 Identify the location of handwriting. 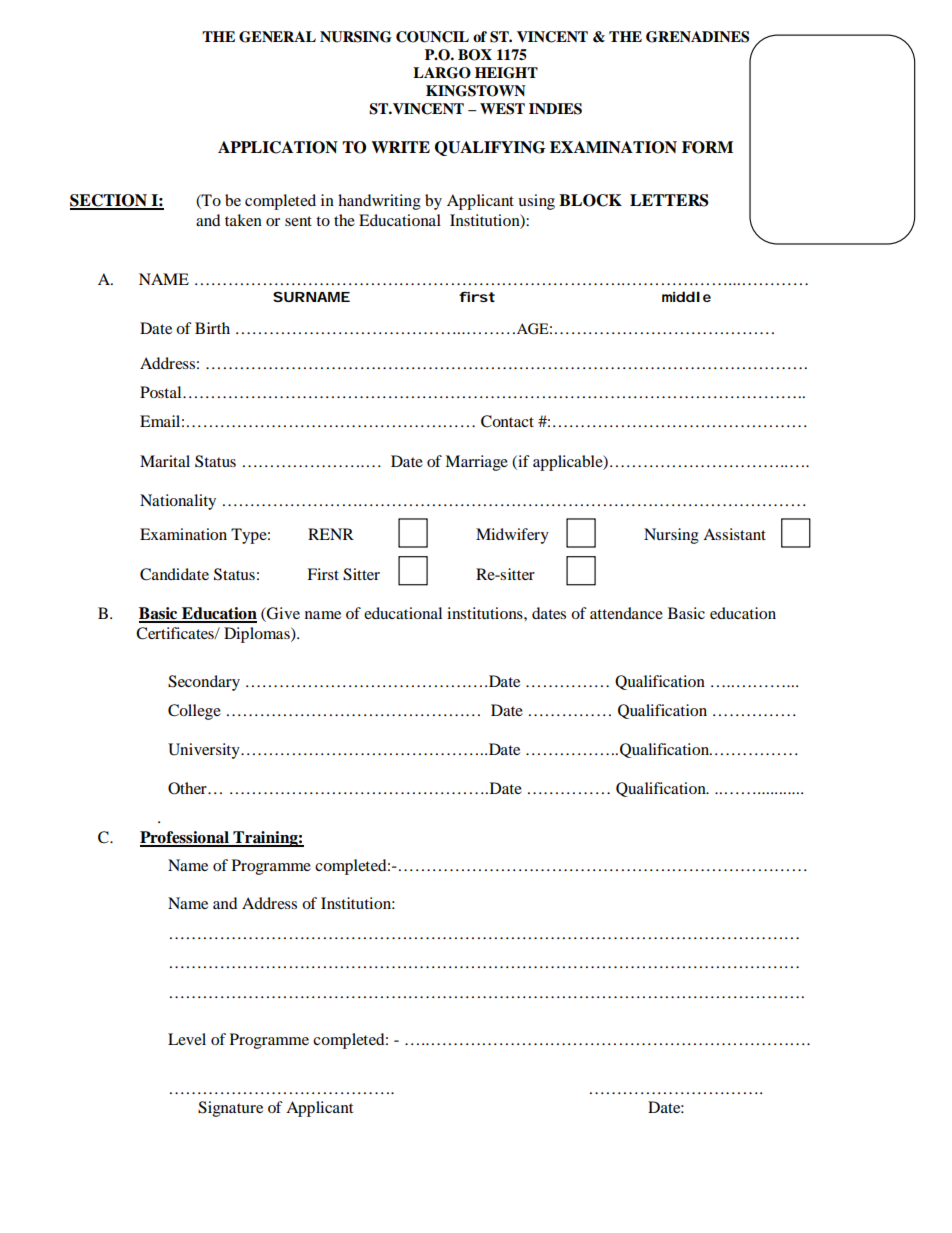
(379, 202).
